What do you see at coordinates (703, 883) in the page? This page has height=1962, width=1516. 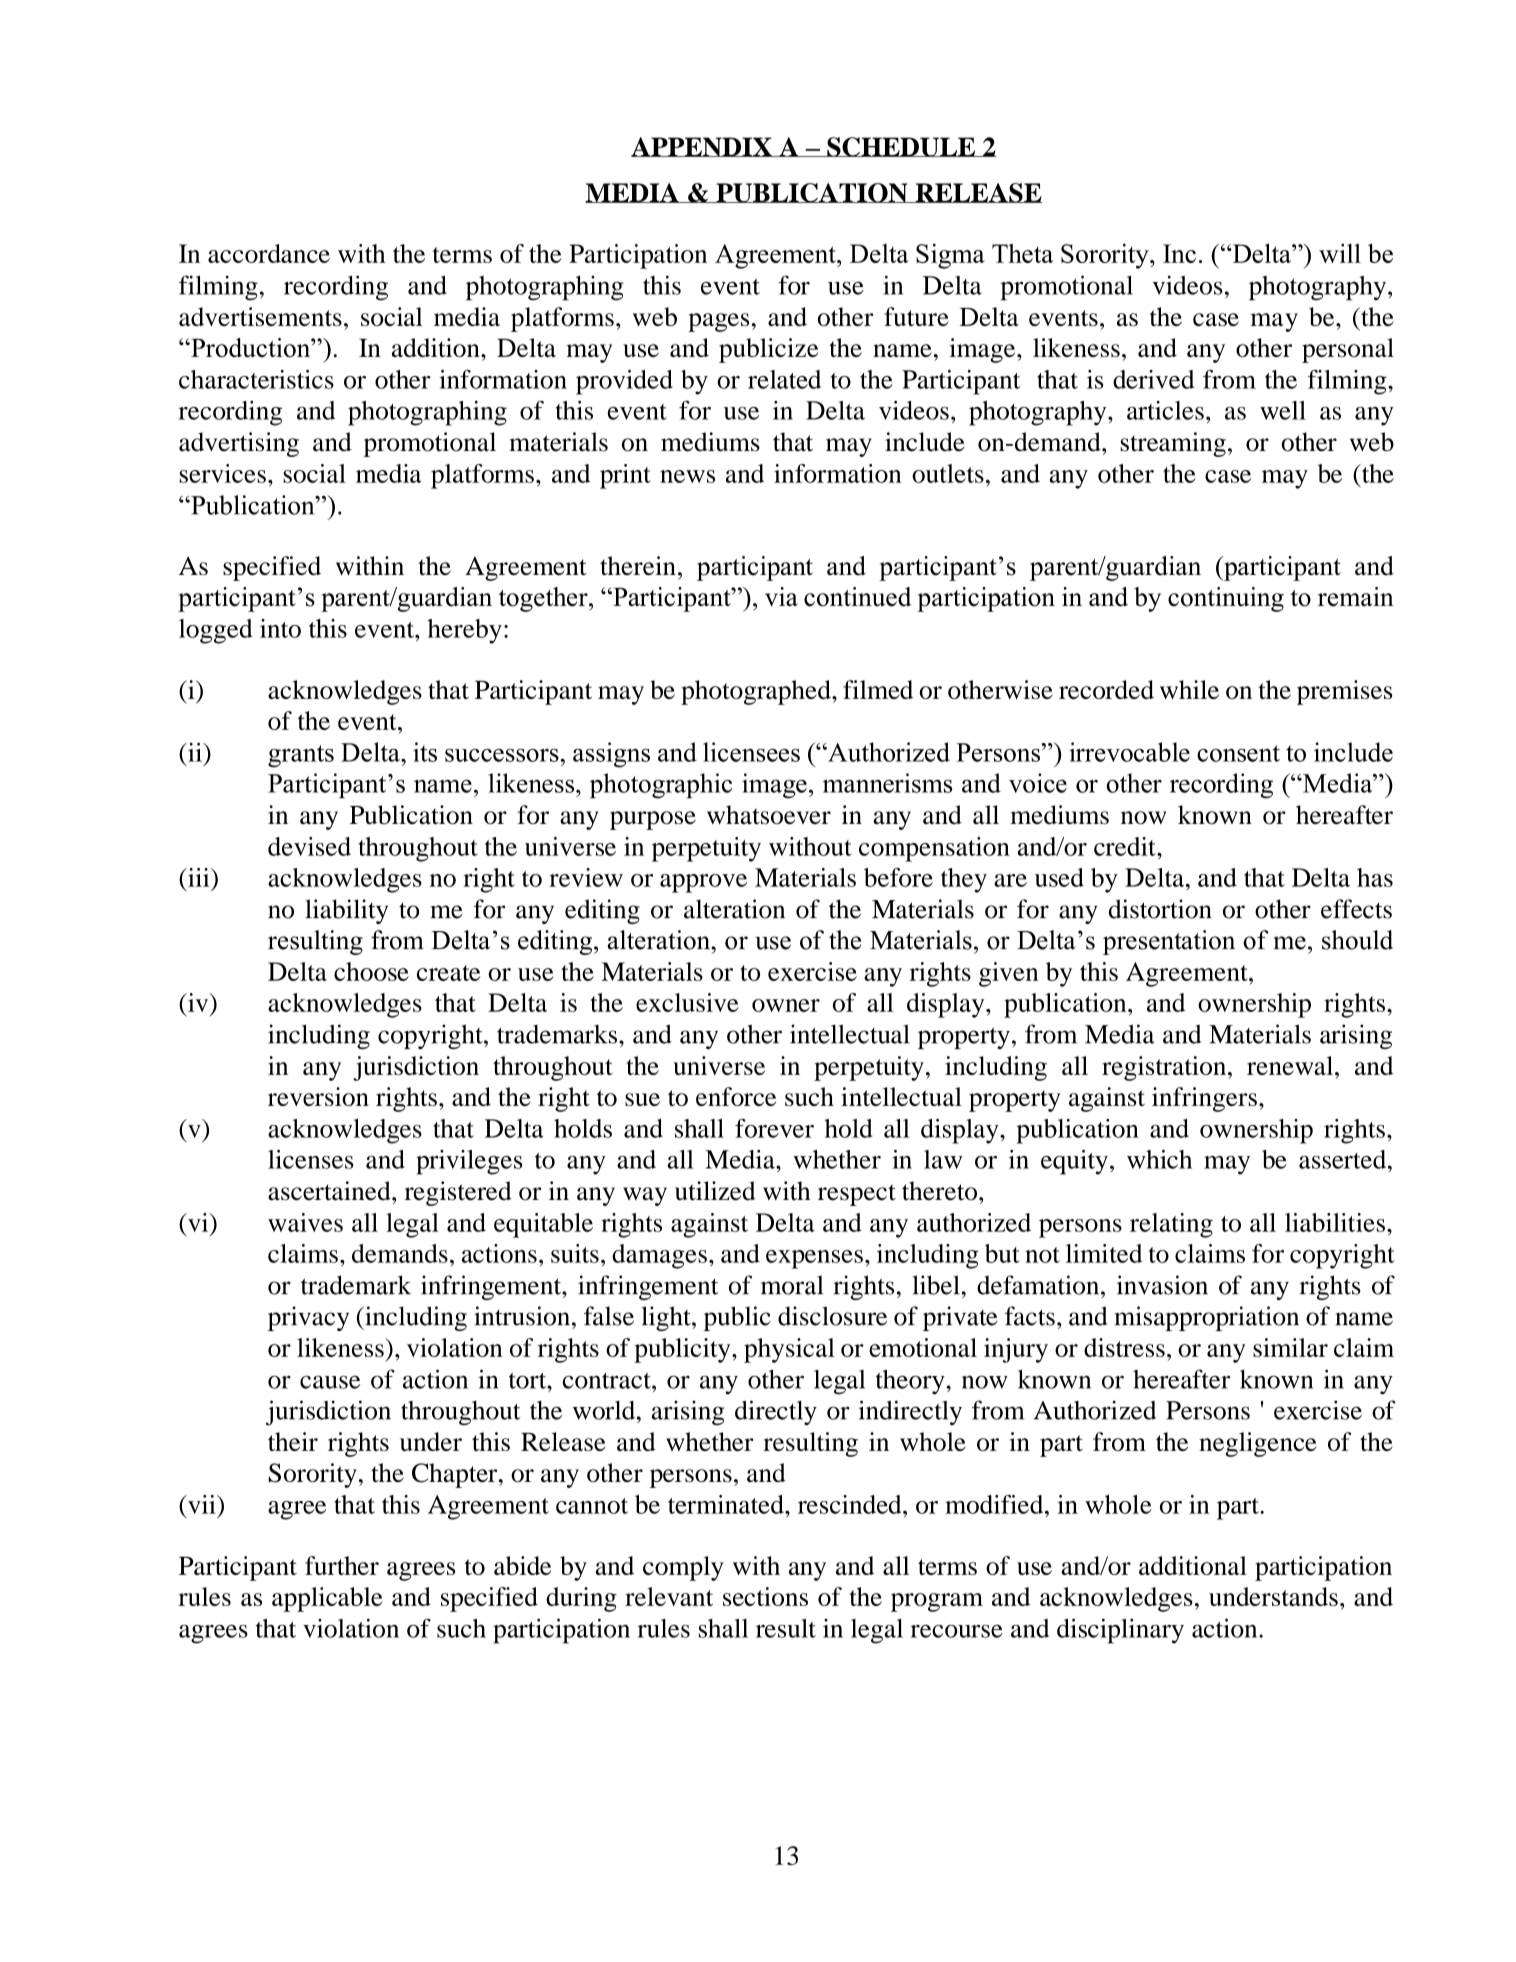 I see `approve` at bounding box center [703, 883].
